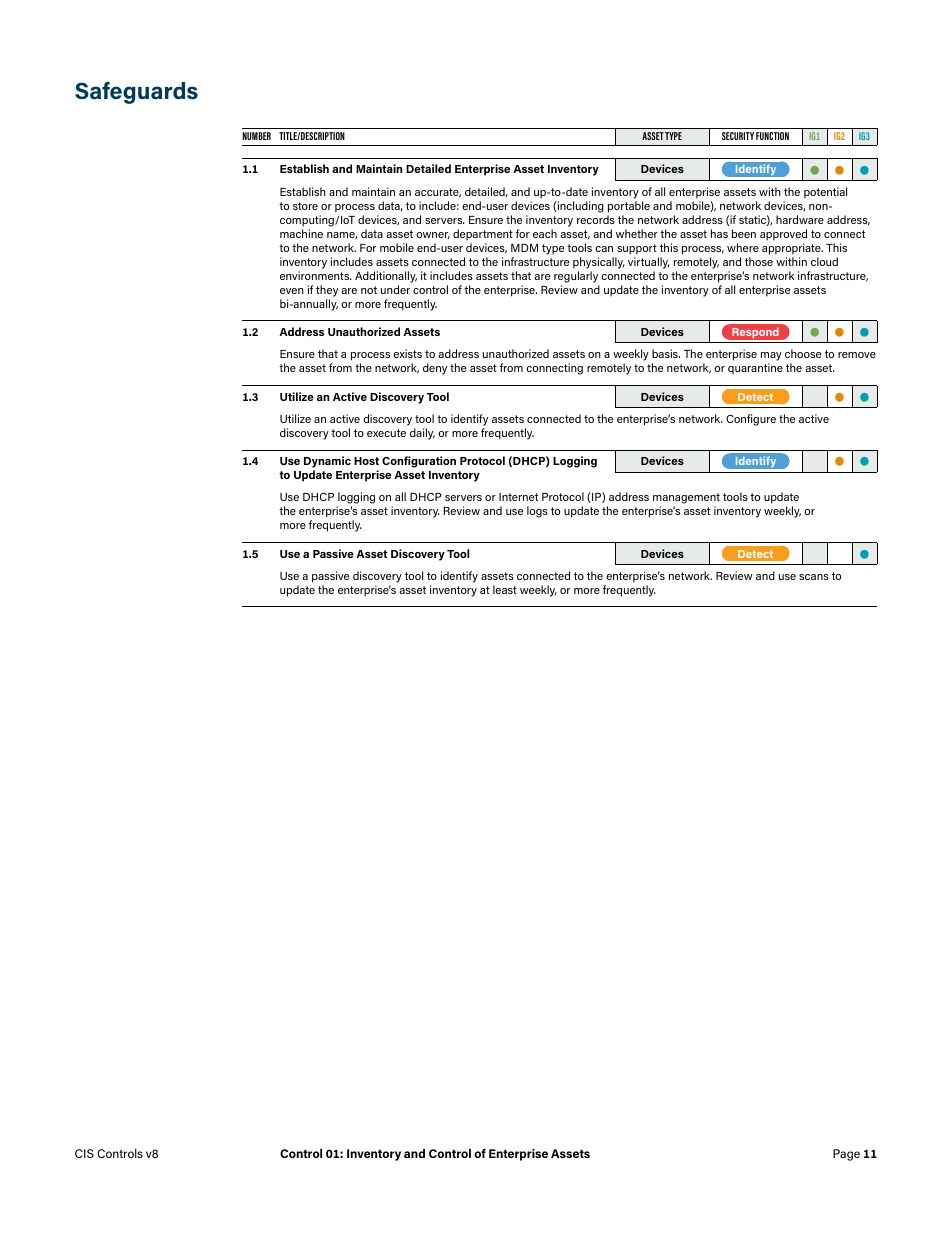  What do you see at coordinates (84, 1153) in the document?
I see `CIS` at bounding box center [84, 1153].
